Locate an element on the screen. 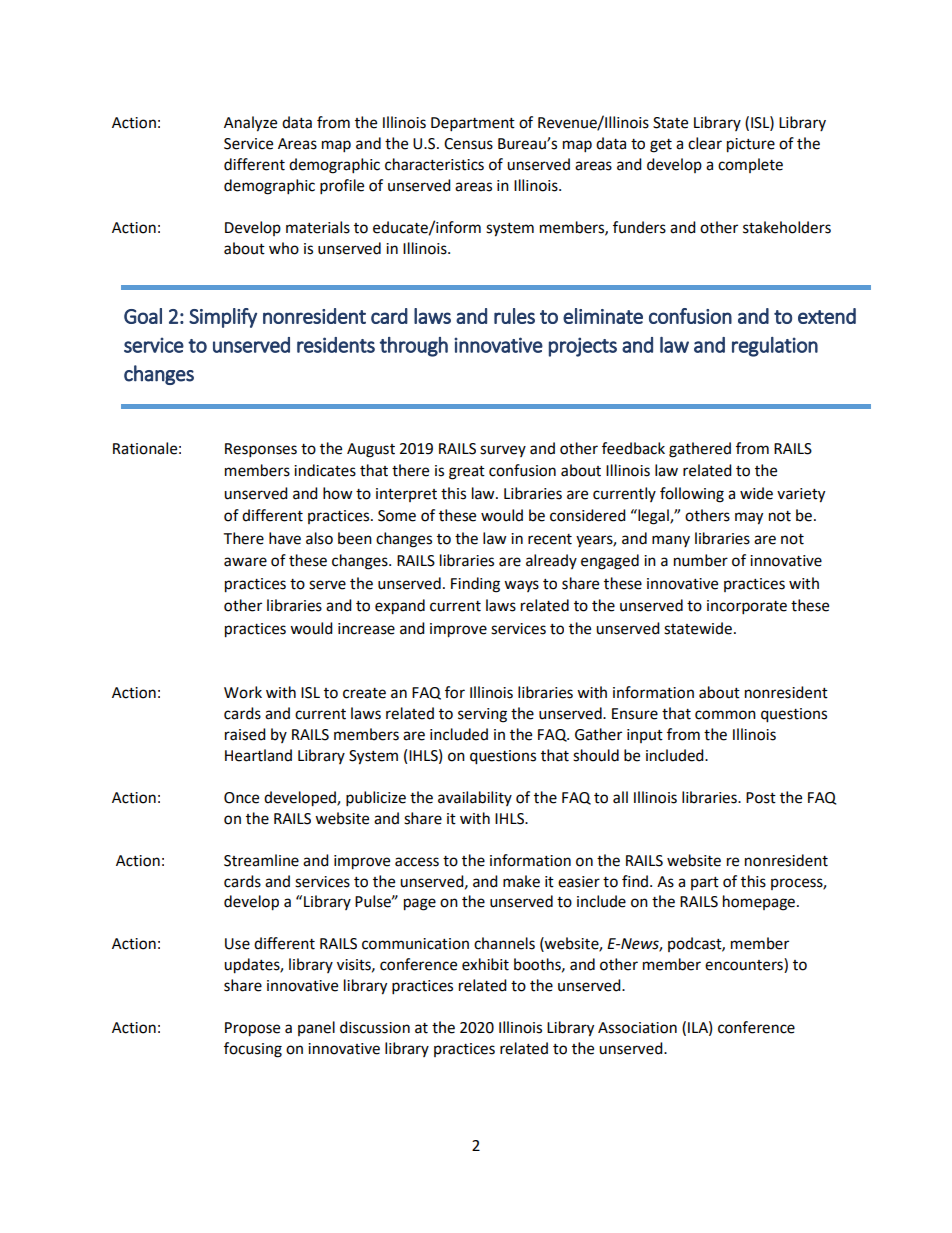  picture is located at coordinates (751, 145).
